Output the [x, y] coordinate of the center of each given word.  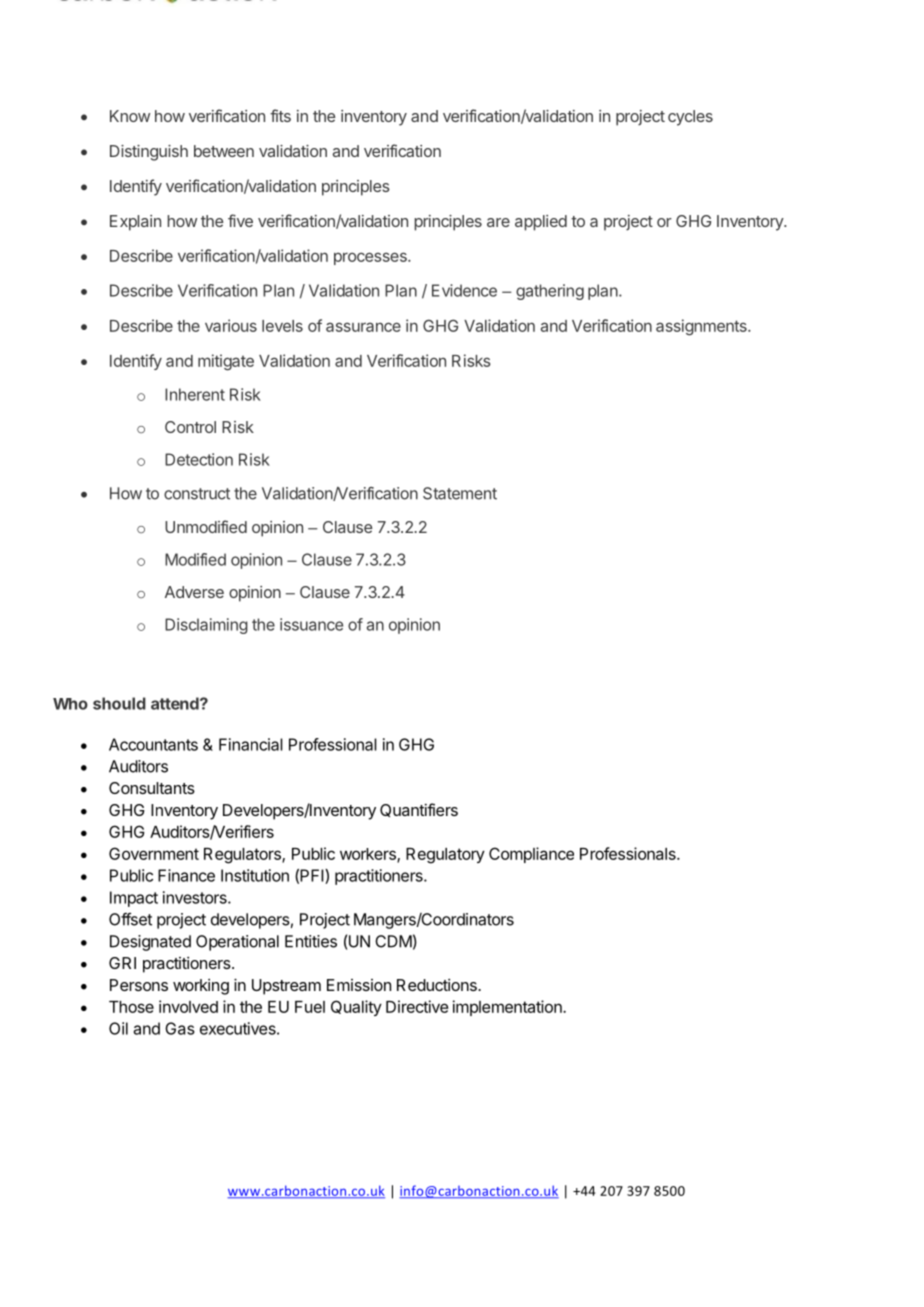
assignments [702, 327]
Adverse [194, 592]
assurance [363, 327]
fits [280, 115]
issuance [311, 624]
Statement [460, 493]
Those [131, 1007]
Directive [417, 1006]
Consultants [152, 788]
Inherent [195, 394]
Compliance [531, 855]
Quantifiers [419, 810]
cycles [690, 118]
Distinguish [149, 153]
